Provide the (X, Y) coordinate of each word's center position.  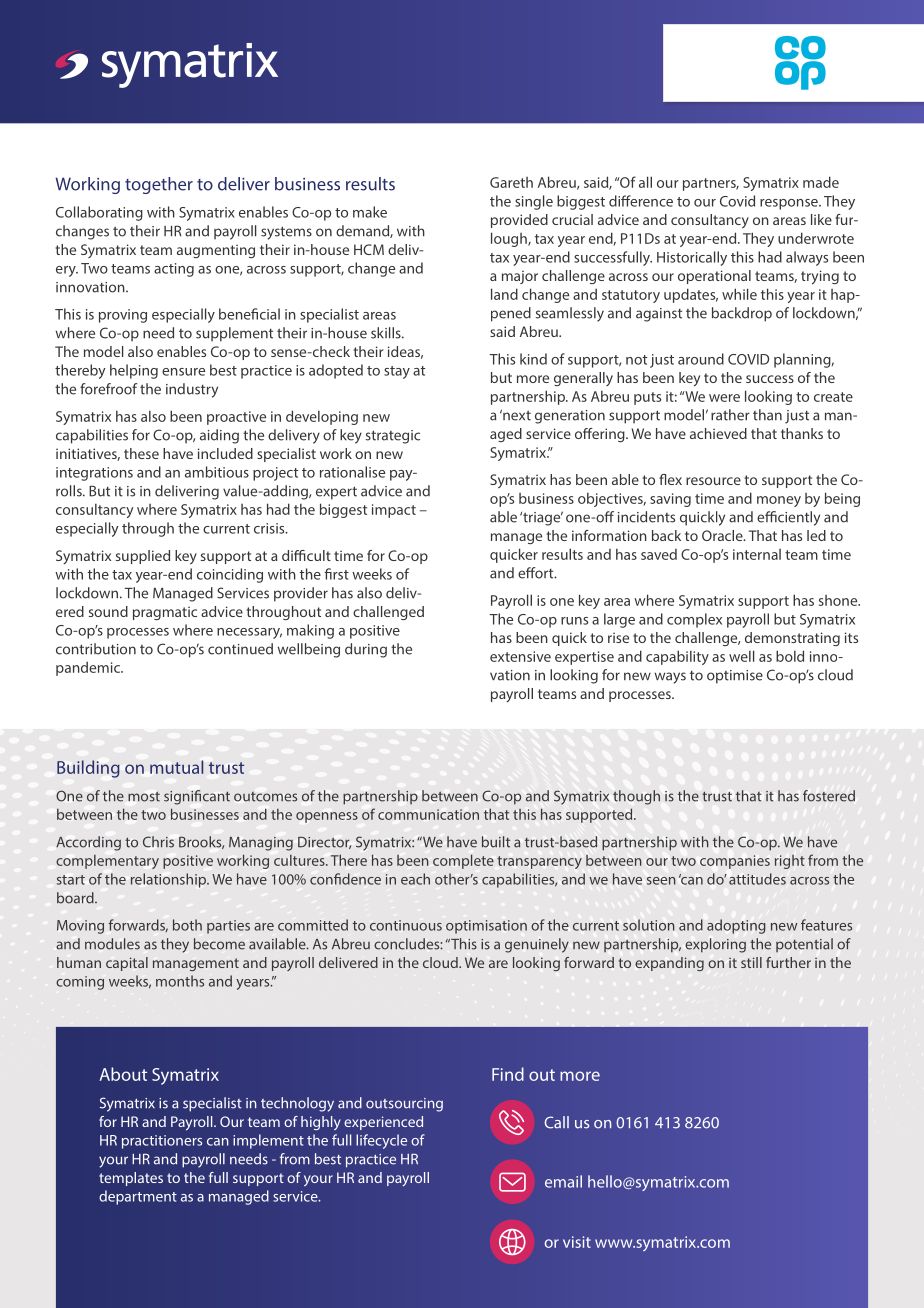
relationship (169, 880)
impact (394, 511)
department (138, 1197)
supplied (143, 557)
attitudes (757, 879)
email (563, 1181)
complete (463, 861)
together (159, 185)
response (790, 204)
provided (519, 221)
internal (757, 554)
